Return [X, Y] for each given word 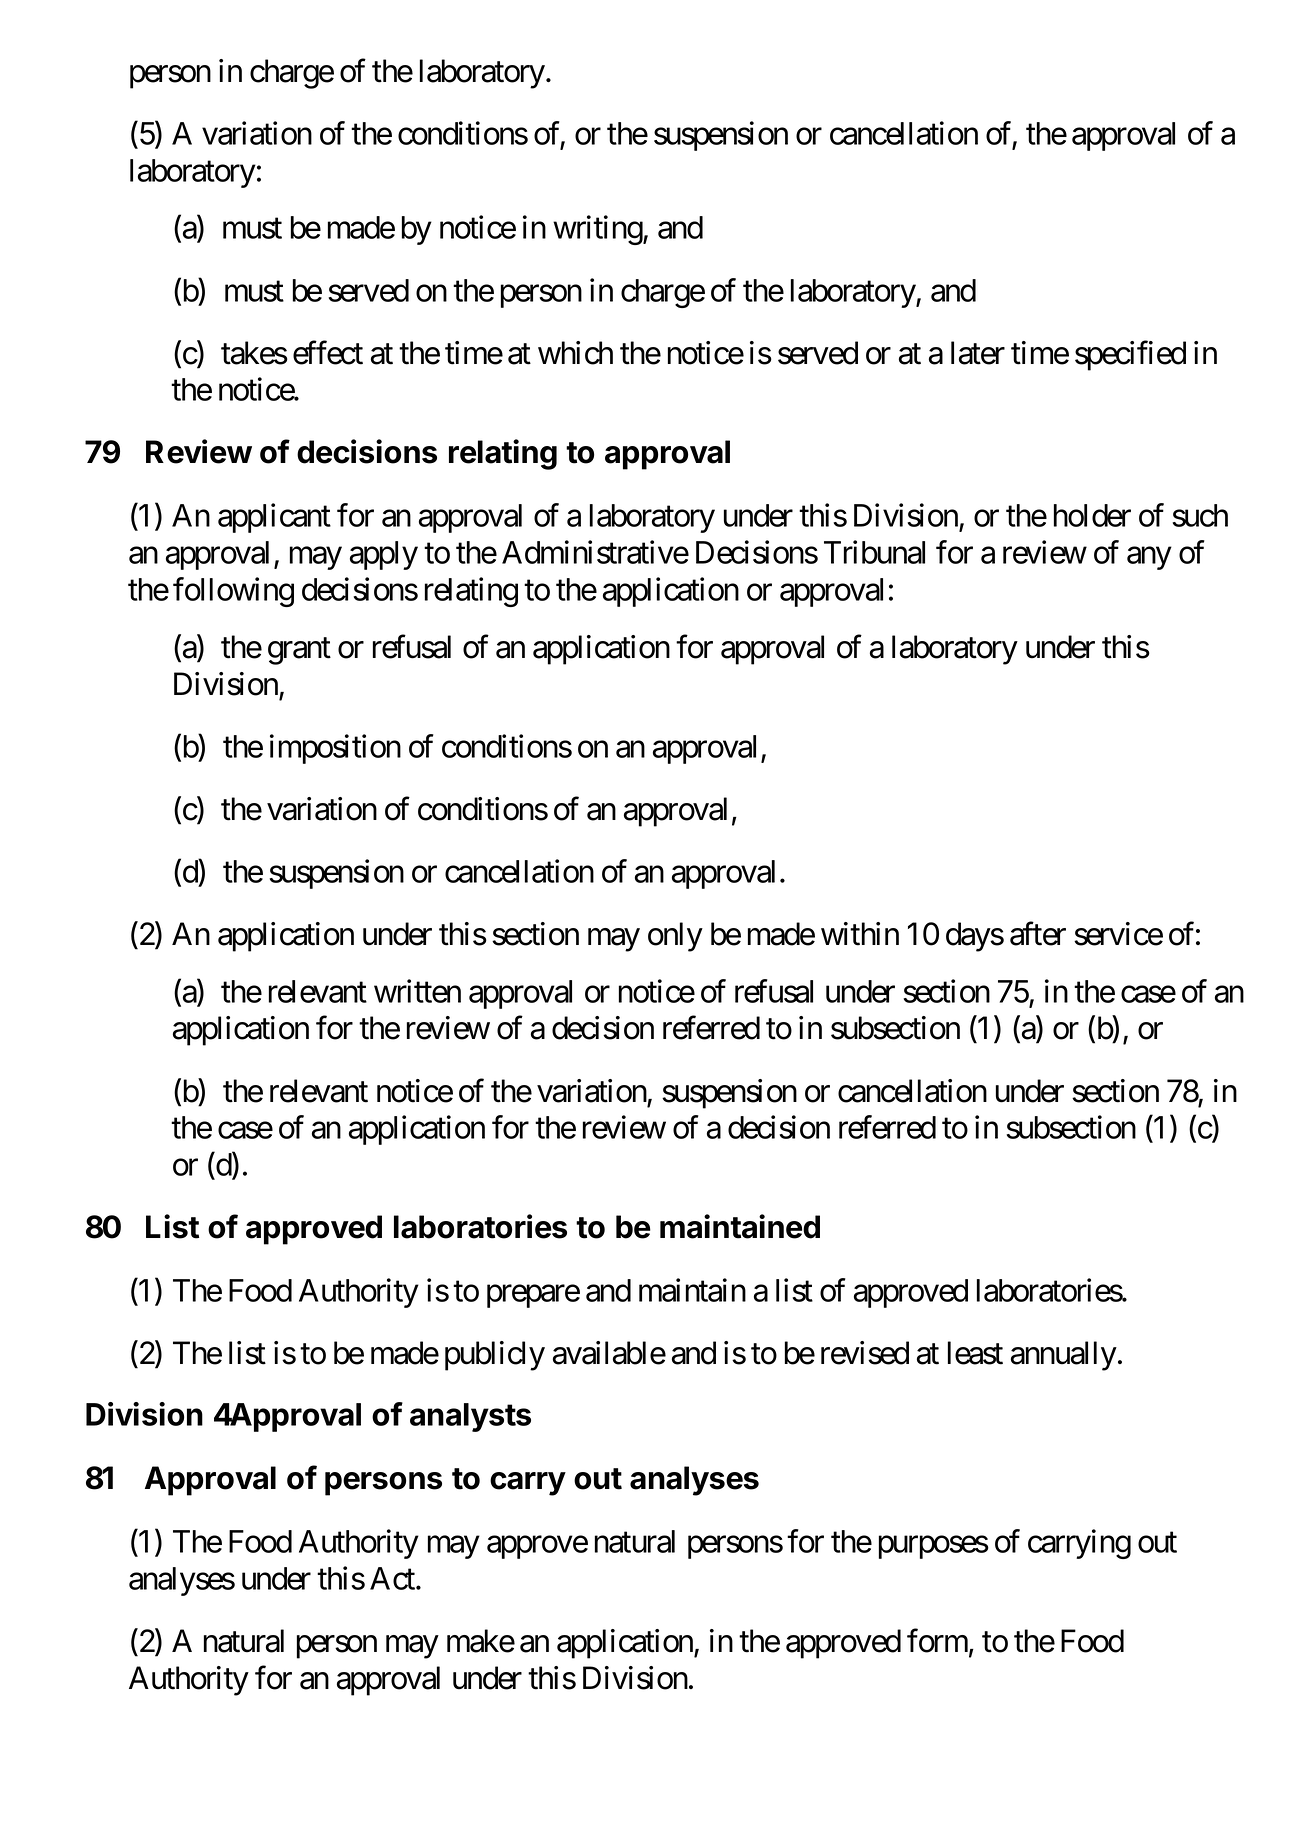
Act [393, 1578]
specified [1130, 356]
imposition [335, 749]
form [937, 1641]
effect [328, 353]
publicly [495, 1356]
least [975, 1353]
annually [1064, 1356]
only [675, 937]
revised [865, 1353]
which [575, 353]
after [1038, 934]
